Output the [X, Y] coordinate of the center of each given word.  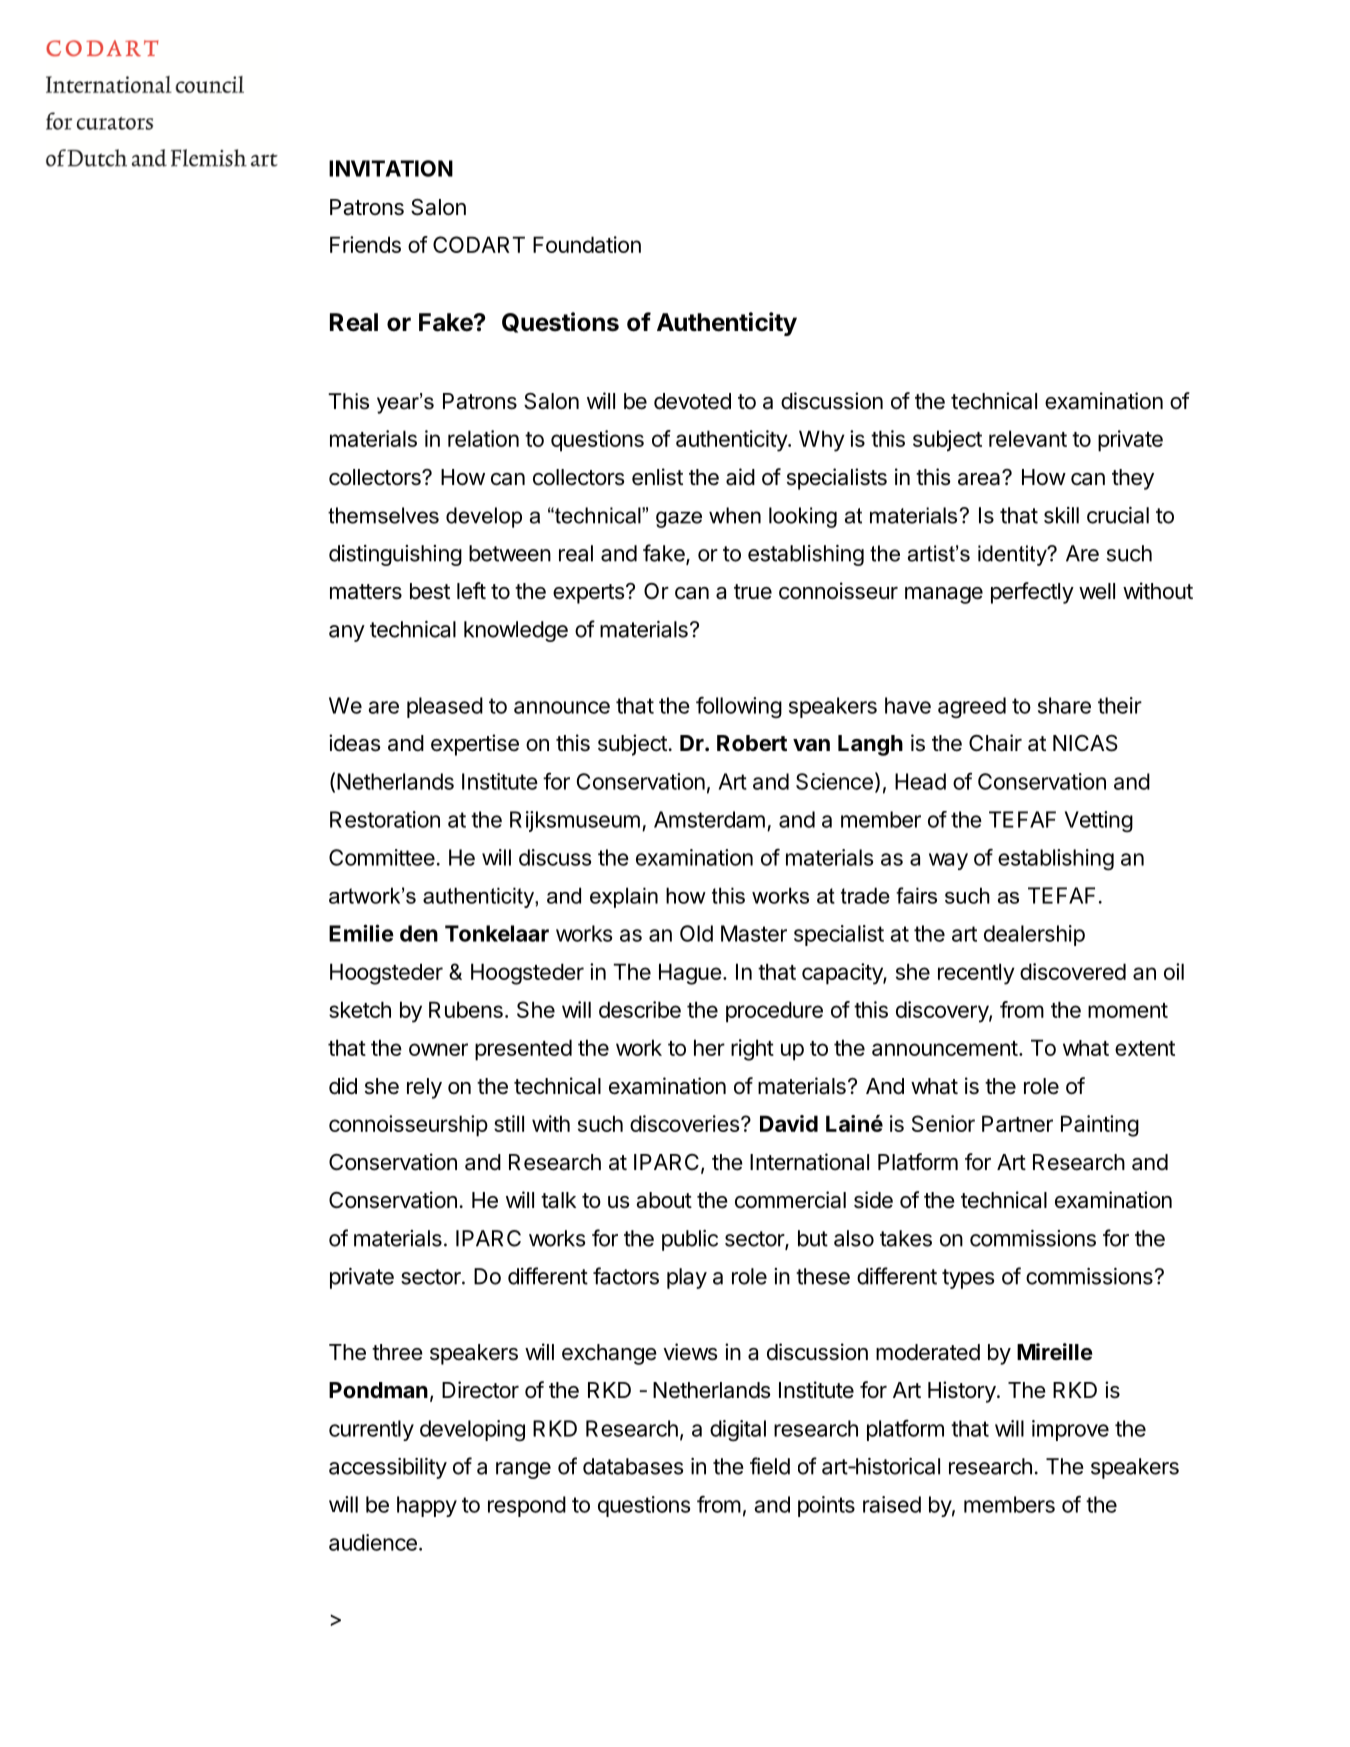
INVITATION [391, 168]
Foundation [587, 244]
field [770, 1466]
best [430, 591]
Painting [1100, 1126]
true [753, 592]
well [1097, 591]
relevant [1028, 438]
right [752, 1050]
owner [438, 1049]
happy [427, 1506]
